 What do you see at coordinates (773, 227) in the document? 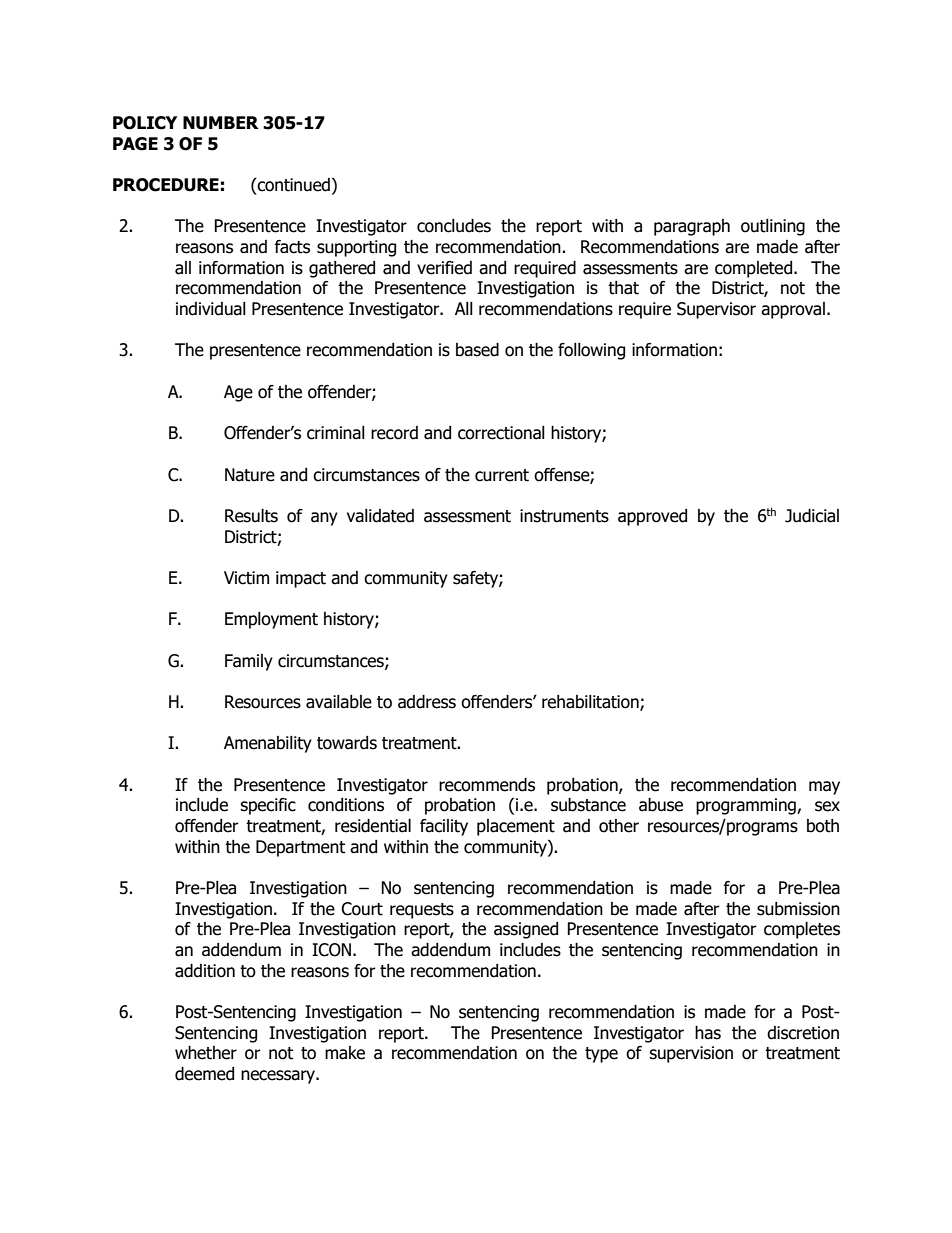
I see `outlining` at bounding box center [773, 227].
